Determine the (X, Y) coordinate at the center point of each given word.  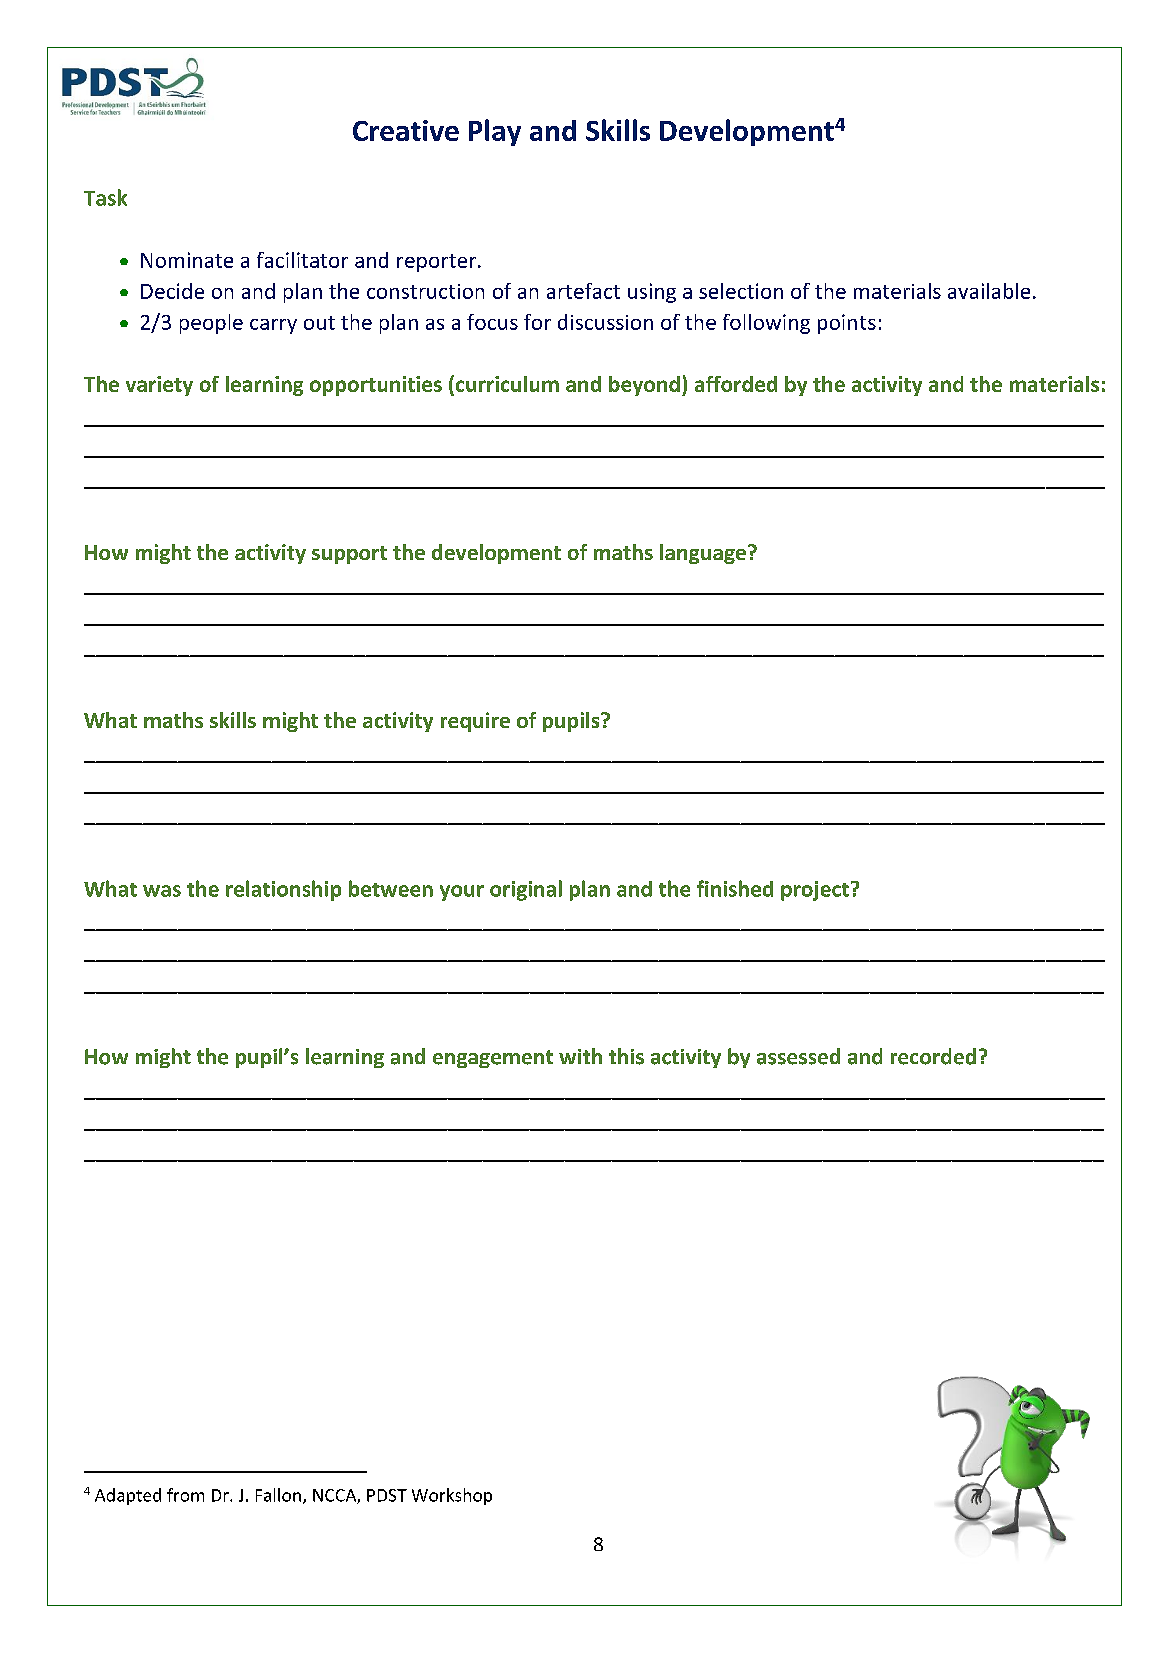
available (989, 291)
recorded (933, 1056)
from (185, 1495)
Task (105, 197)
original (526, 890)
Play (495, 132)
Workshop (452, 1496)
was (162, 891)
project (815, 891)
